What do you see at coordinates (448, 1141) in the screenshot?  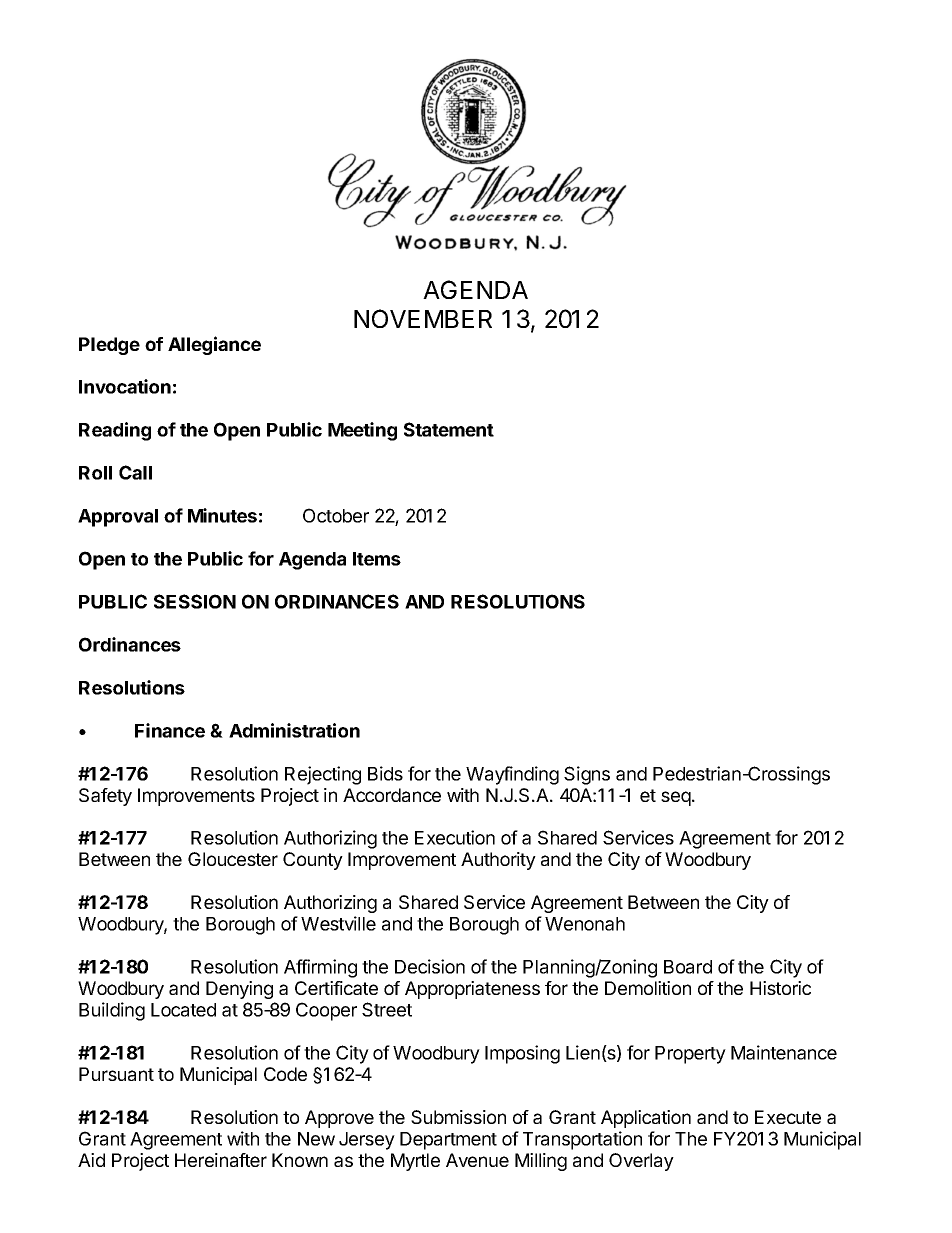 I see `Department` at bounding box center [448, 1141].
